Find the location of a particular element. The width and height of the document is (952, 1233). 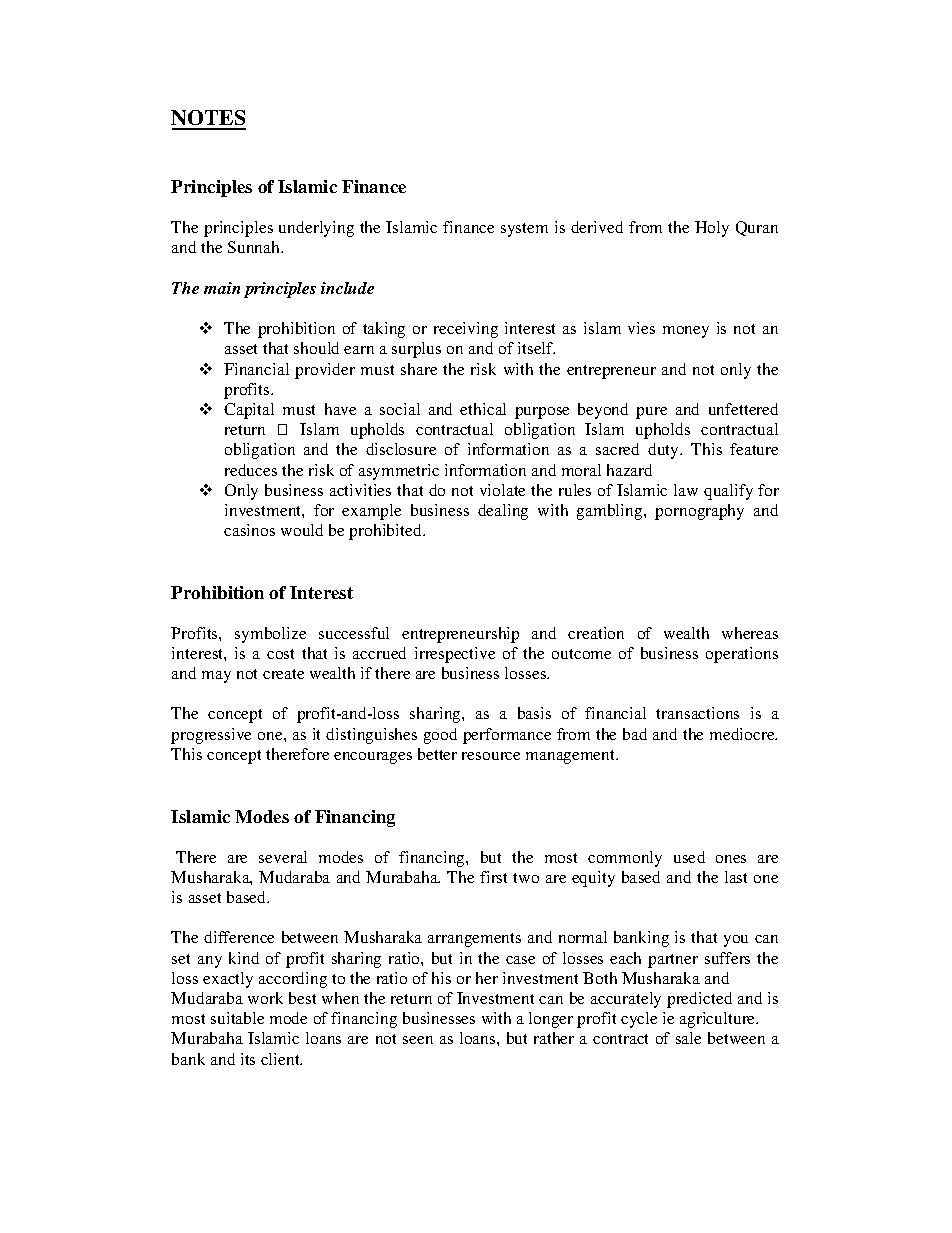

NOTES is located at coordinates (208, 119).
